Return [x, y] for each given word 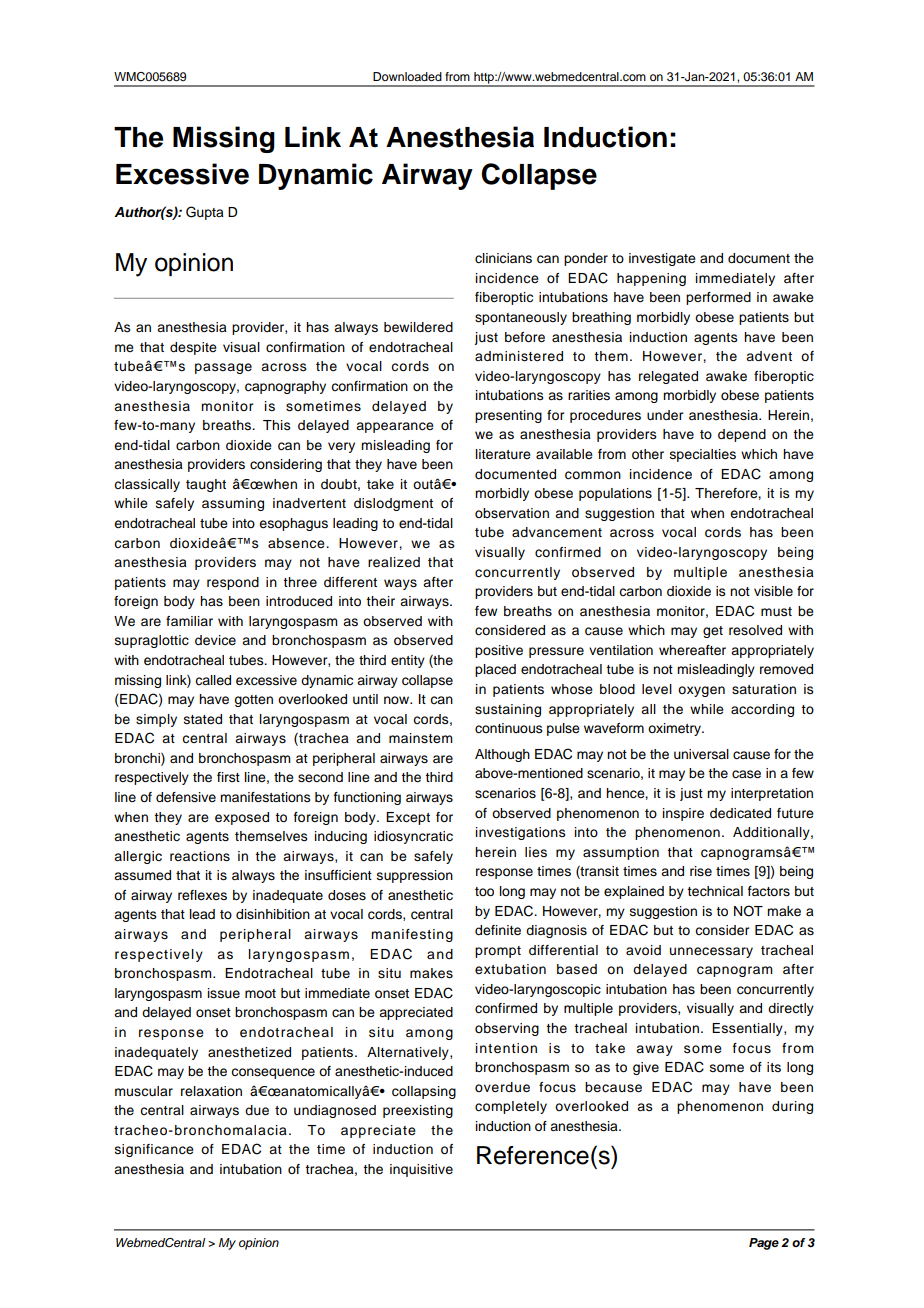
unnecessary [711, 952]
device [215, 640]
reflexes [202, 895]
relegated [668, 377]
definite [498, 930]
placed [495, 670]
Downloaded [407, 76]
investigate [662, 259]
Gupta [205, 213]
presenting [508, 416]
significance [154, 1150]
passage [223, 368]
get [713, 632]
